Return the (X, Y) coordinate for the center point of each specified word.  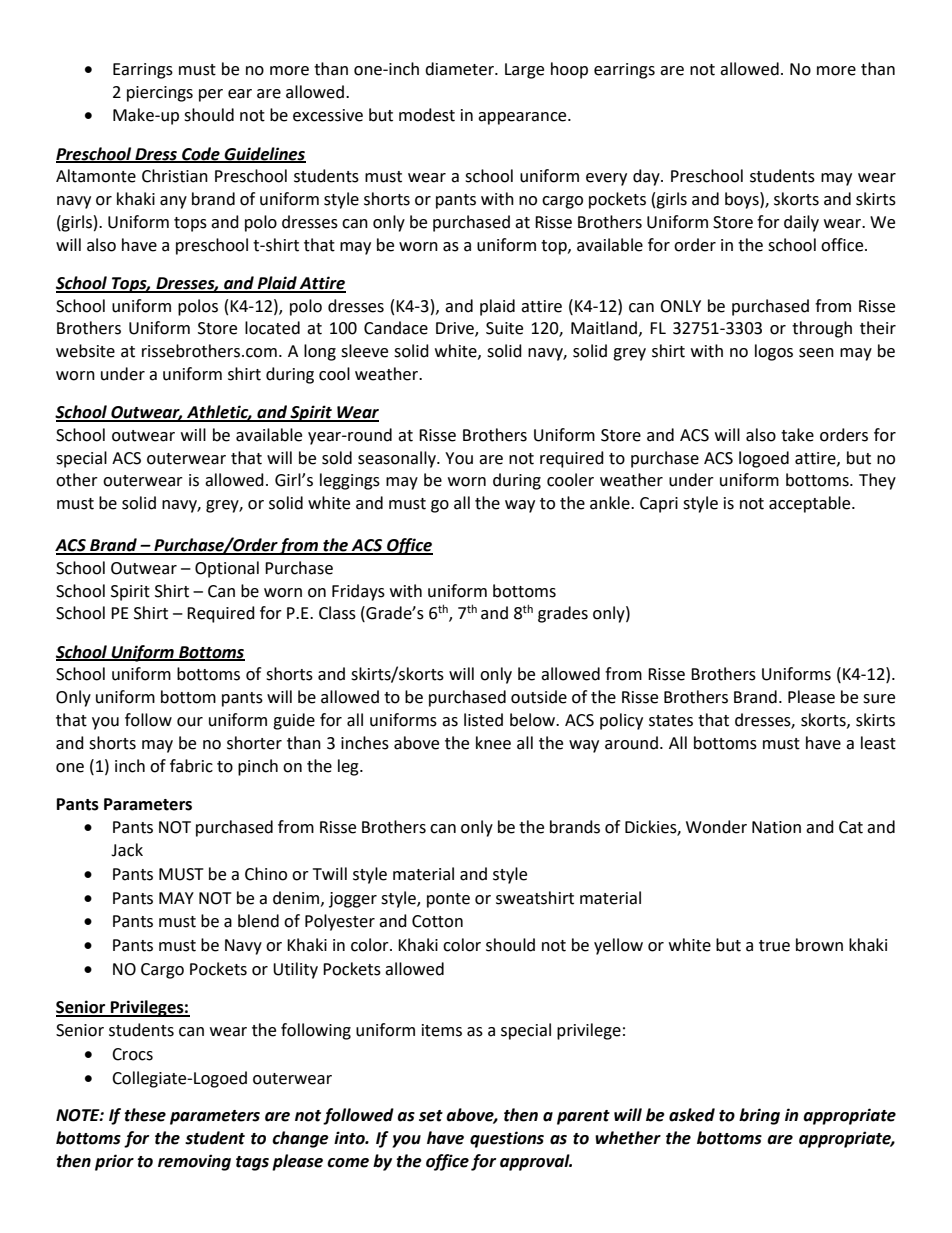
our (190, 722)
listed (483, 720)
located (272, 328)
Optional (227, 569)
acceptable (811, 504)
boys (743, 200)
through (822, 329)
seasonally (398, 459)
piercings (160, 94)
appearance (523, 118)
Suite (504, 328)
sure (879, 699)
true (774, 946)
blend (258, 921)
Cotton (437, 921)
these (145, 1115)
